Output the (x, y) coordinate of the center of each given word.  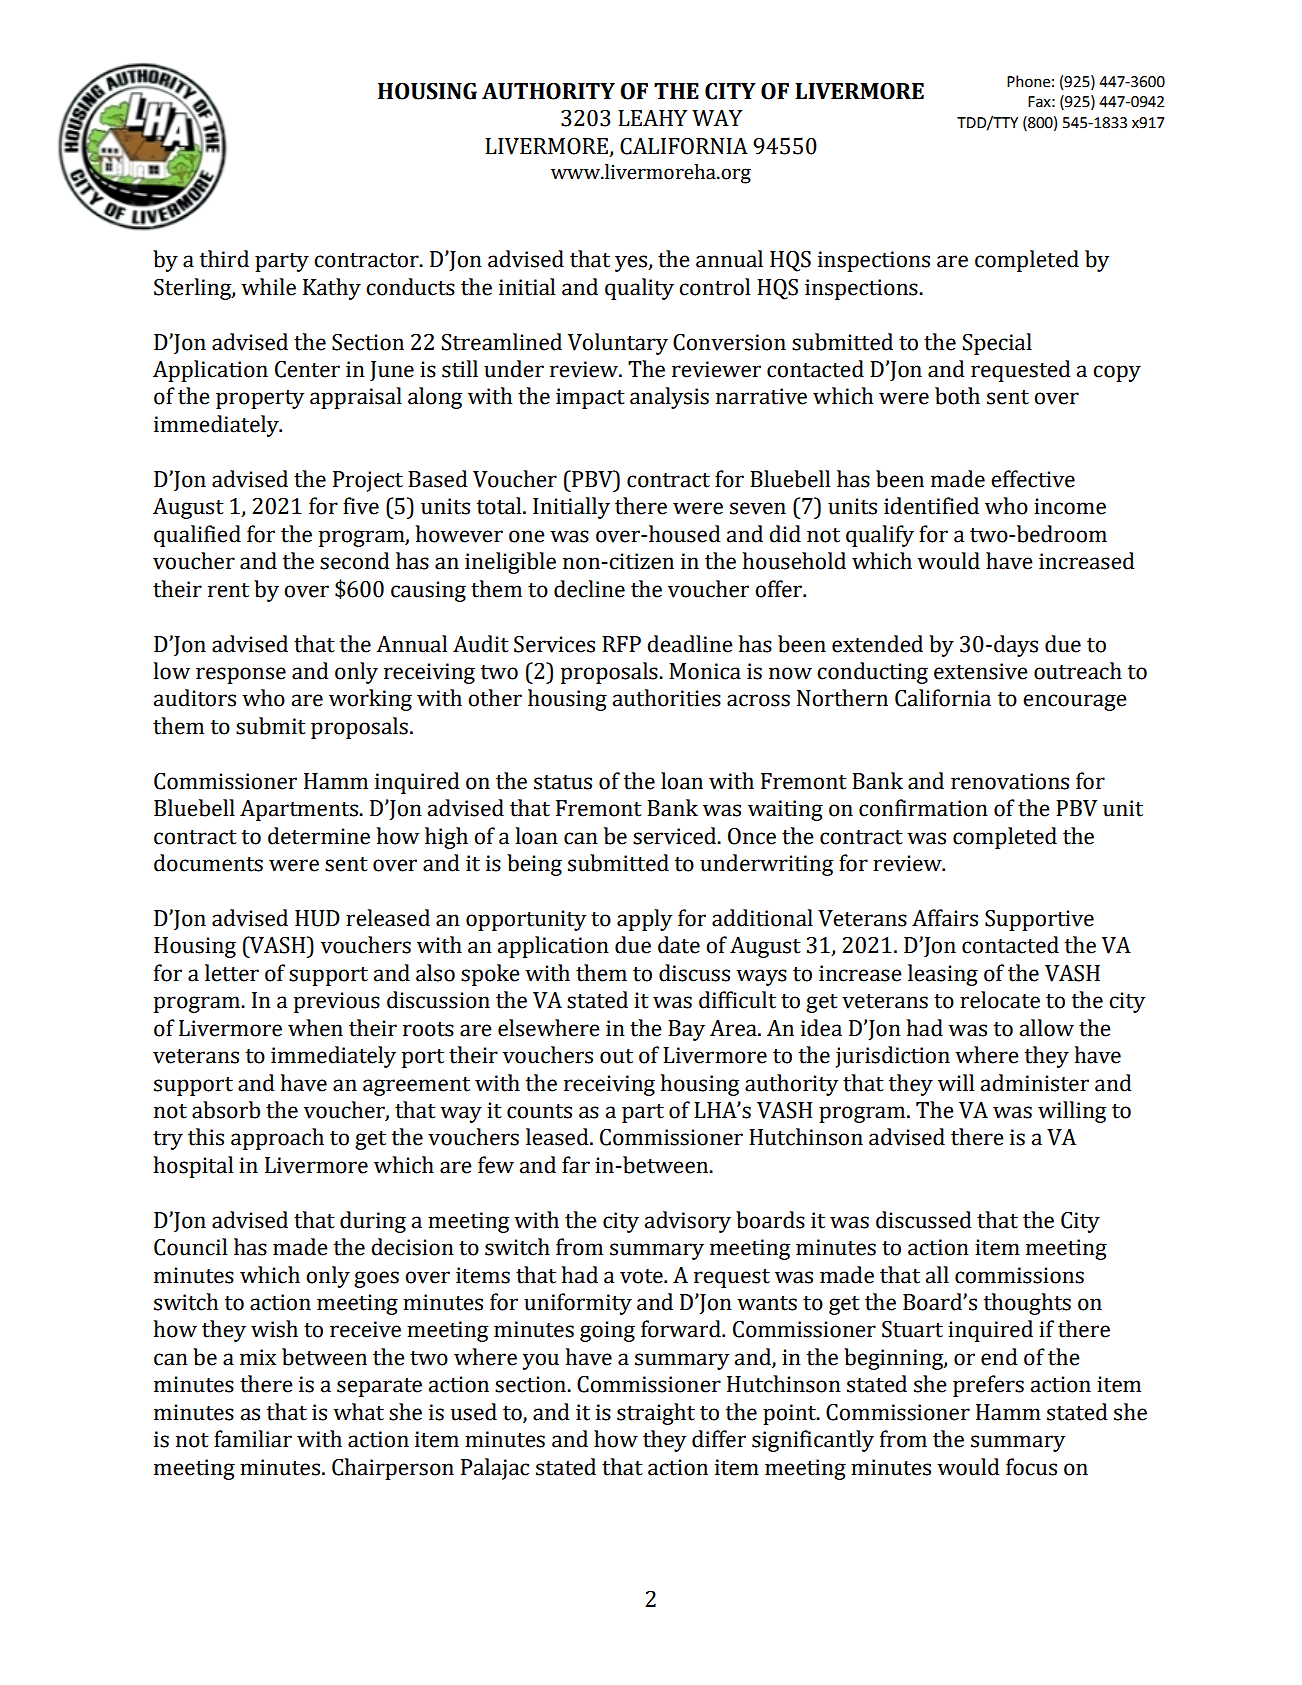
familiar (253, 1439)
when (315, 1028)
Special (997, 344)
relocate (1000, 1000)
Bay (686, 1030)
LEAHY (652, 118)
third (224, 259)
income (1070, 506)
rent (228, 590)
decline (589, 589)
